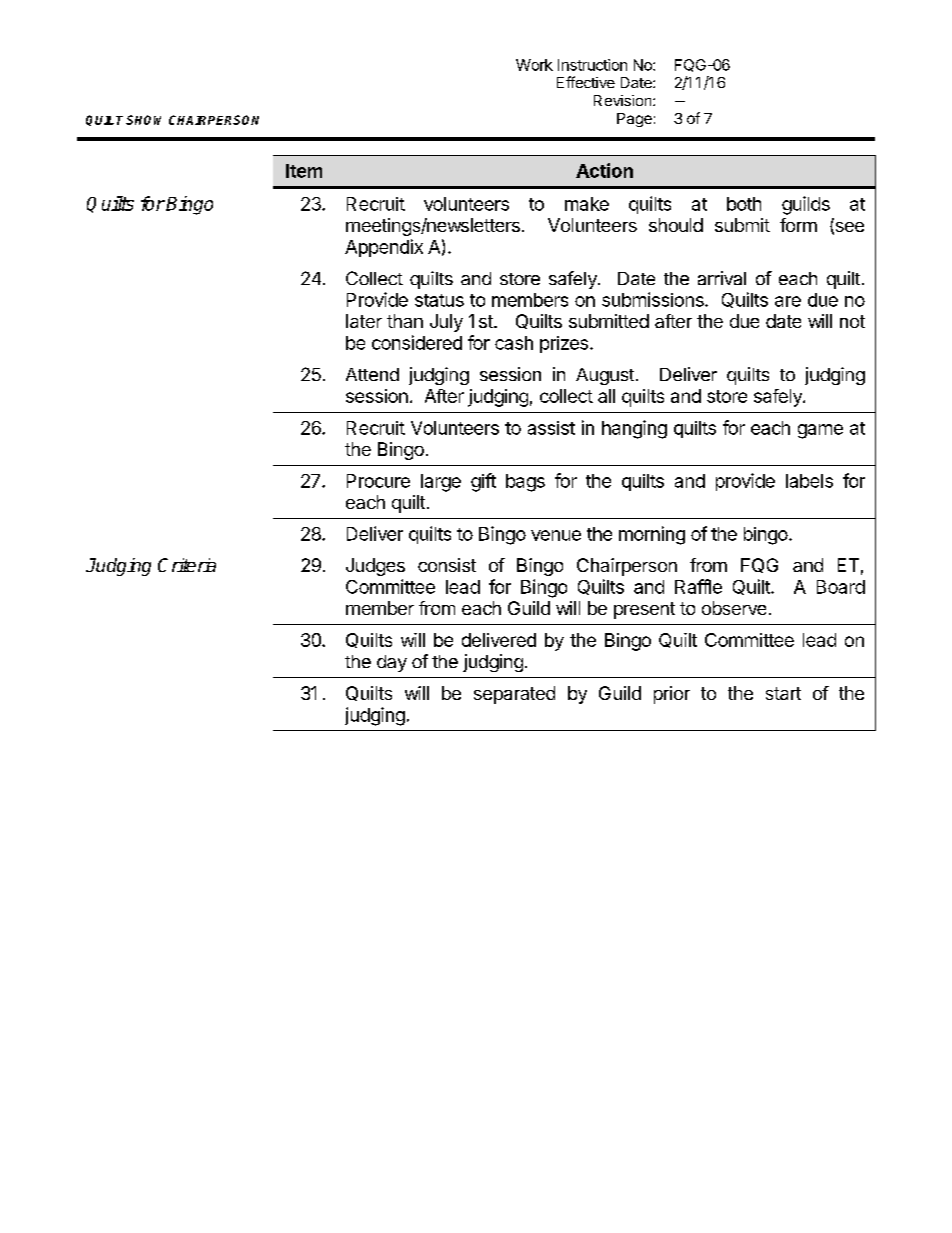 Image resolution: width=952 pixels, height=1233 pixels. I want to click on cash, so click(514, 343).
